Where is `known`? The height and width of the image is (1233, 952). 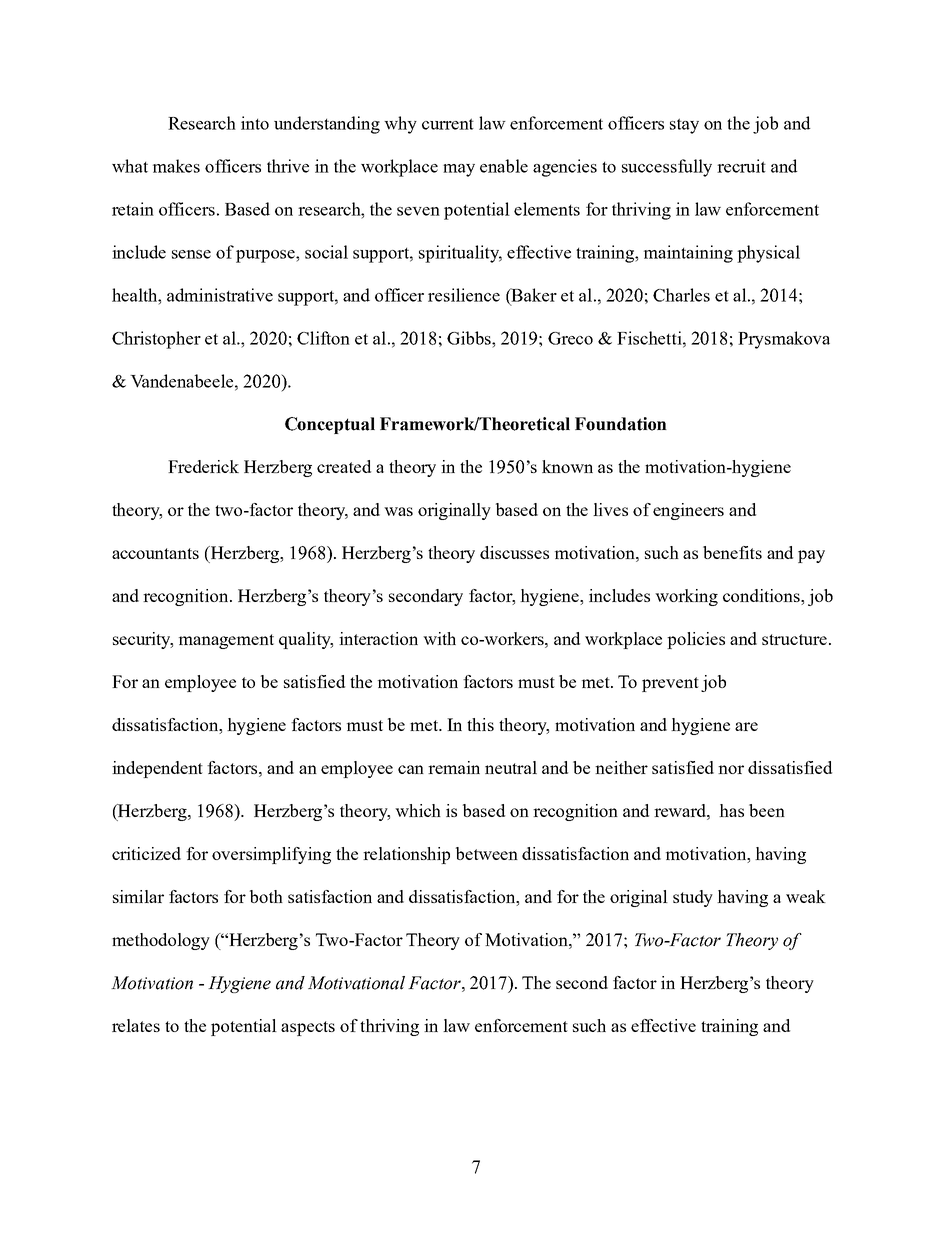
known is located at coordinates (567, 466).
